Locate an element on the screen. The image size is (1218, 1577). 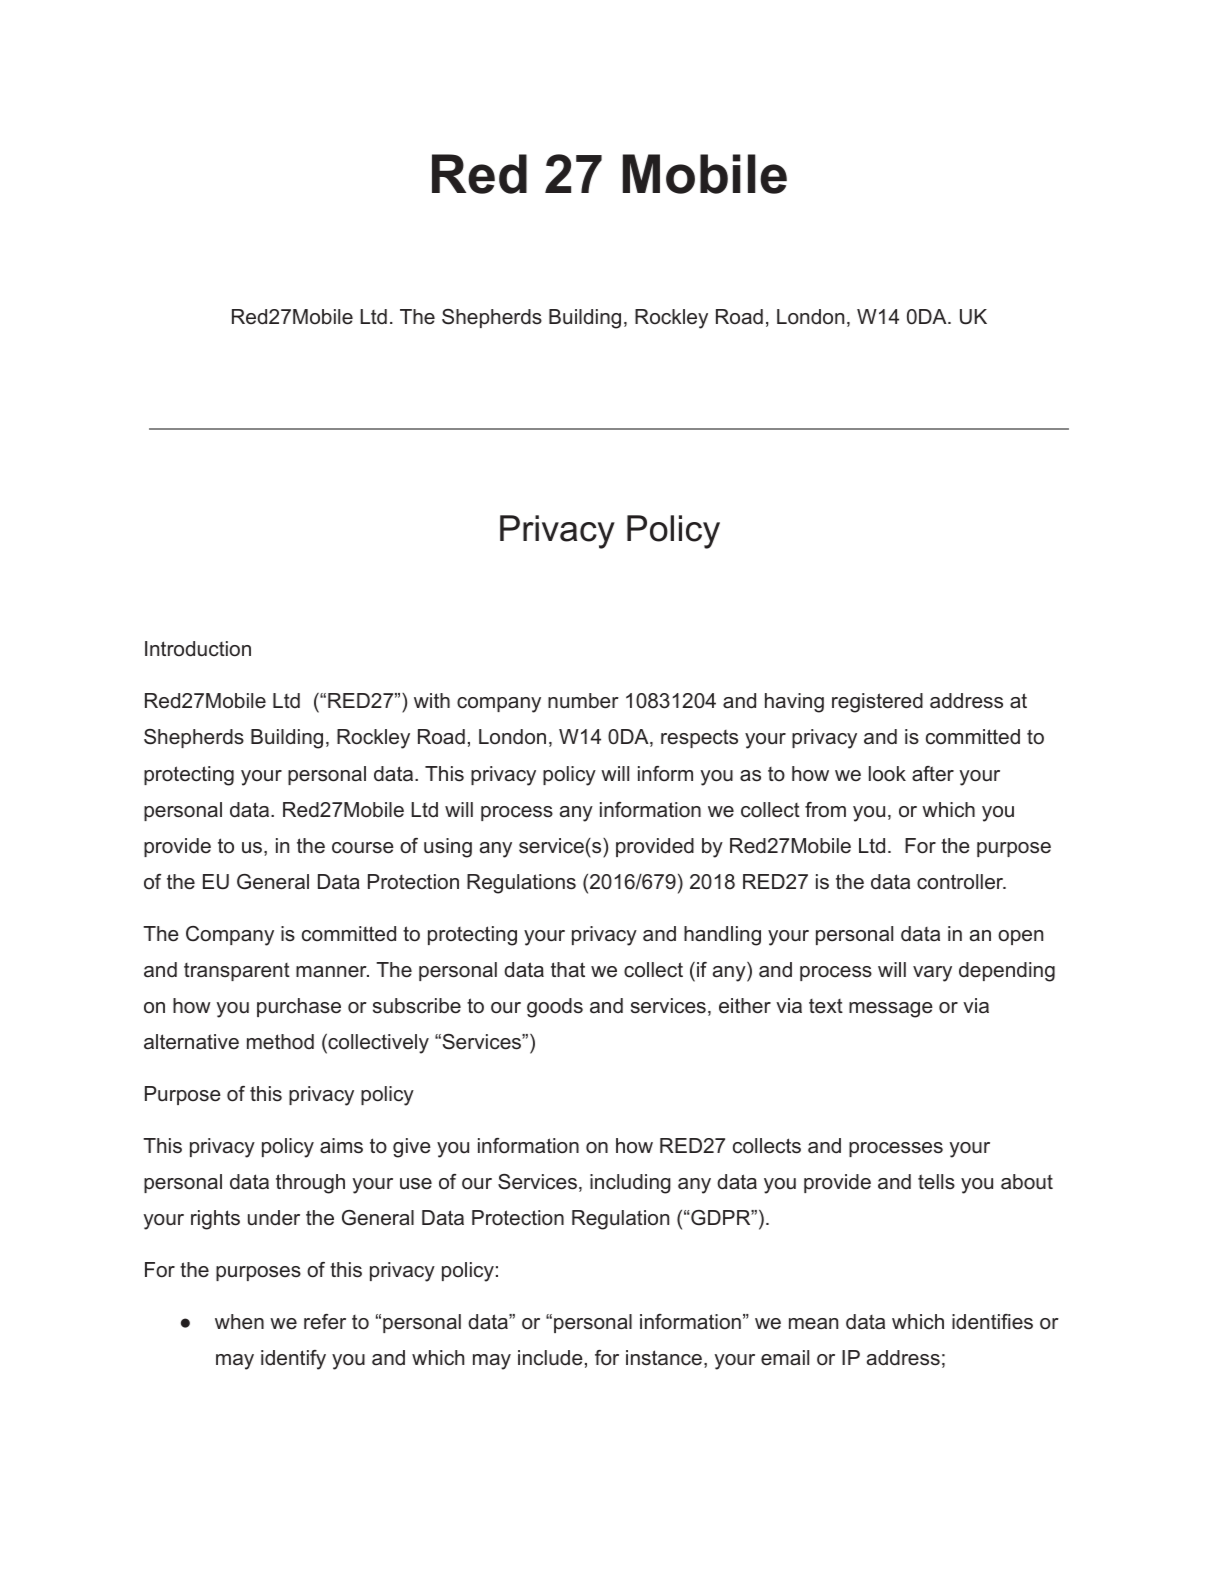
registered is located at coordinates (877, 703).
